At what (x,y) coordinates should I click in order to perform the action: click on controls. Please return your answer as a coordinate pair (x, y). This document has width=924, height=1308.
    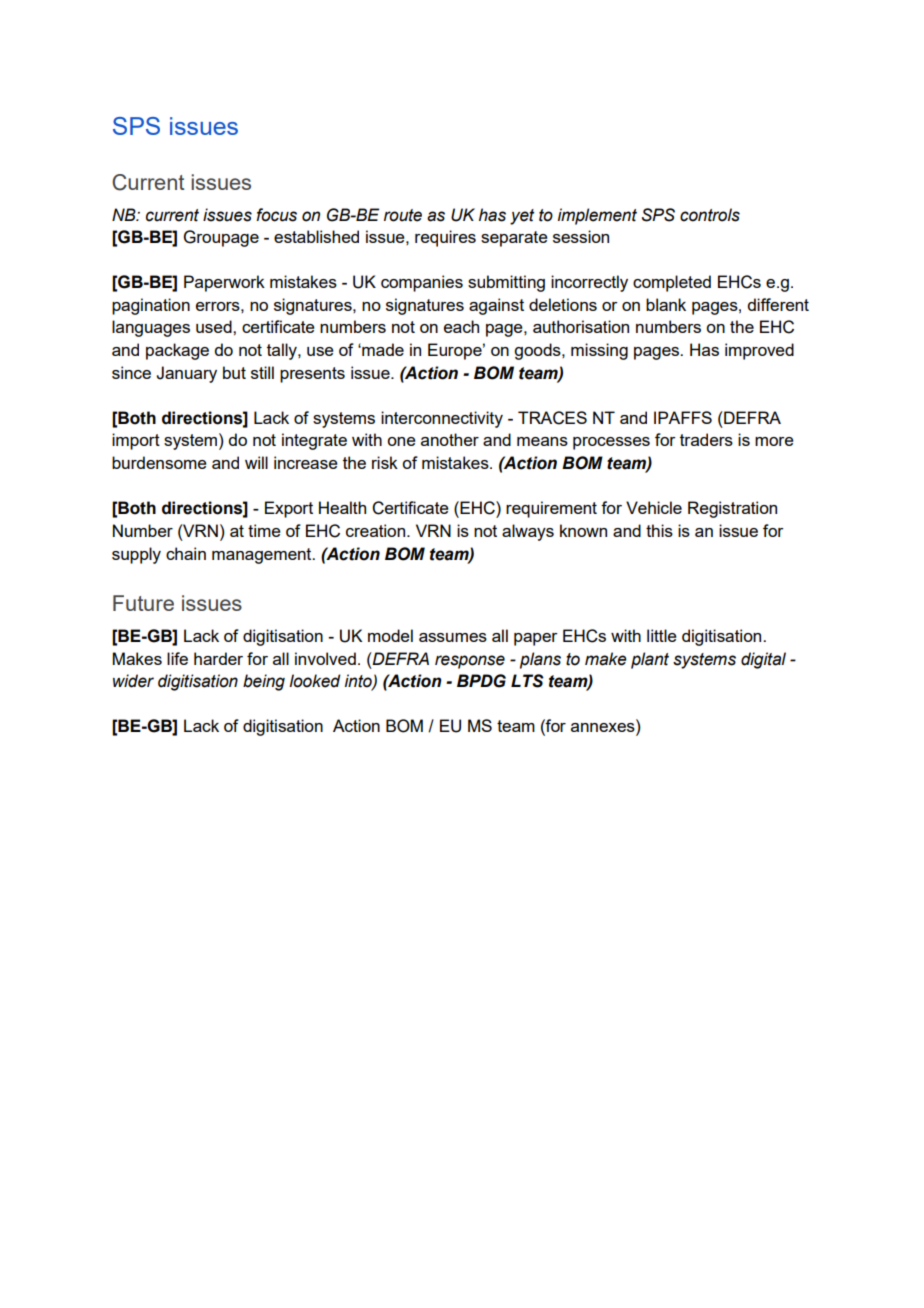
    Looking at the image, I should click on (710, 215).
